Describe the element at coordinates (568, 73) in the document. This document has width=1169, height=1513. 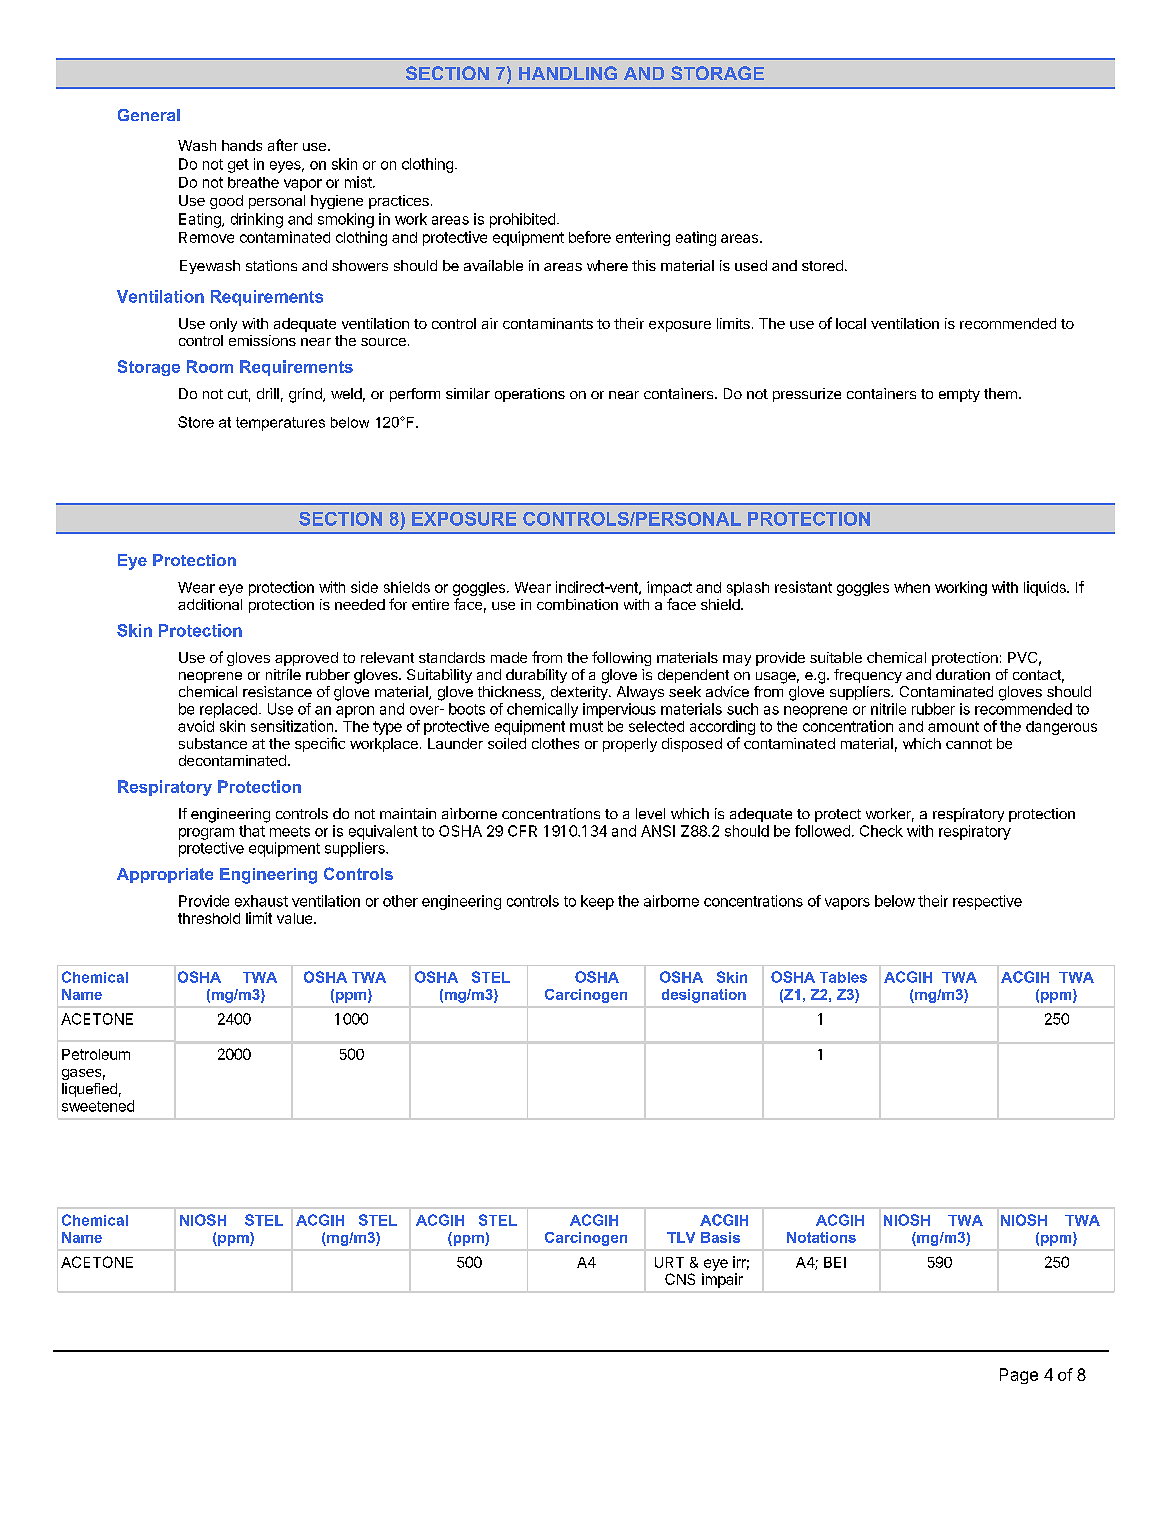
I see `HANDLING` at that location.
